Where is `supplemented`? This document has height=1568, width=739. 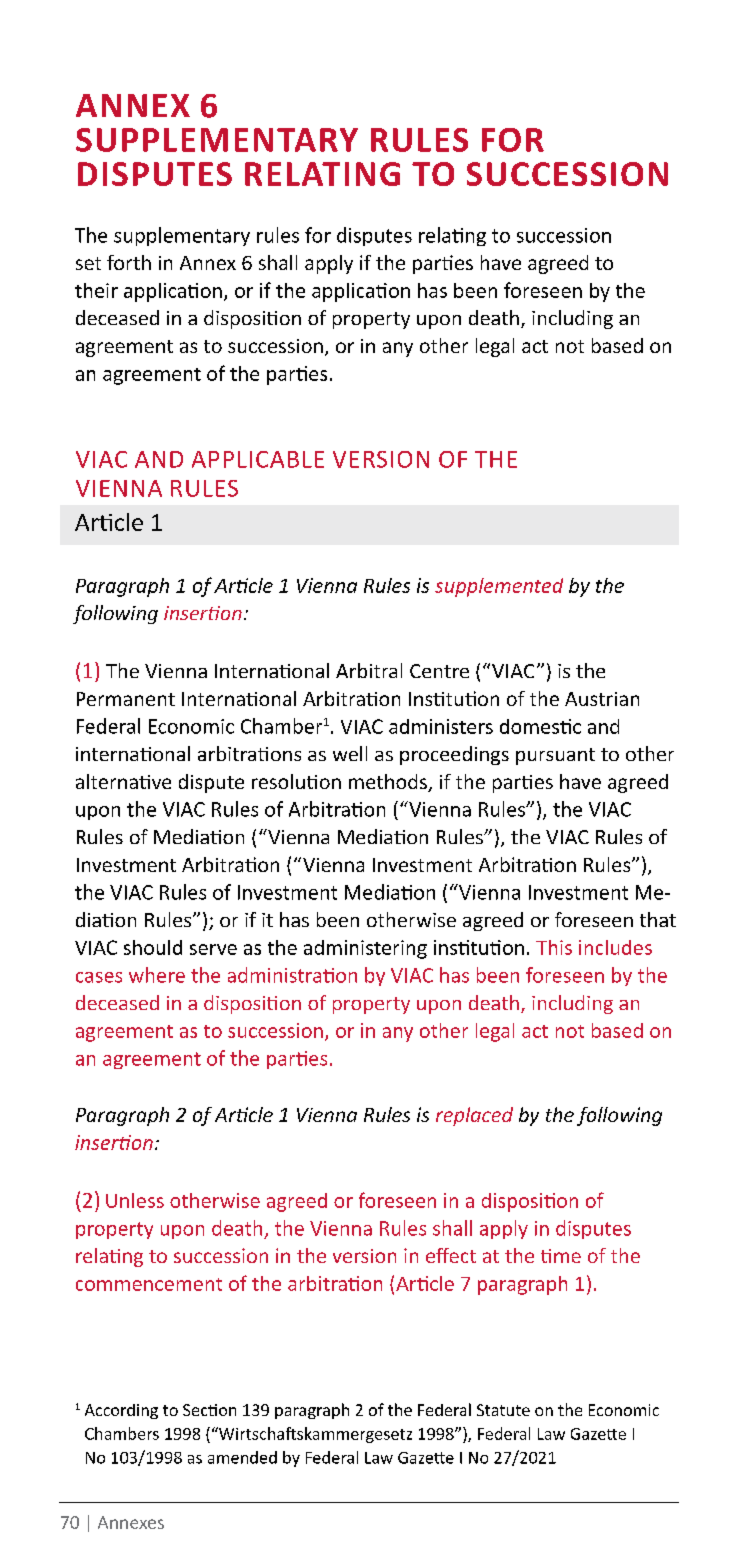
supplemented is located at coordinates (499, 587).
